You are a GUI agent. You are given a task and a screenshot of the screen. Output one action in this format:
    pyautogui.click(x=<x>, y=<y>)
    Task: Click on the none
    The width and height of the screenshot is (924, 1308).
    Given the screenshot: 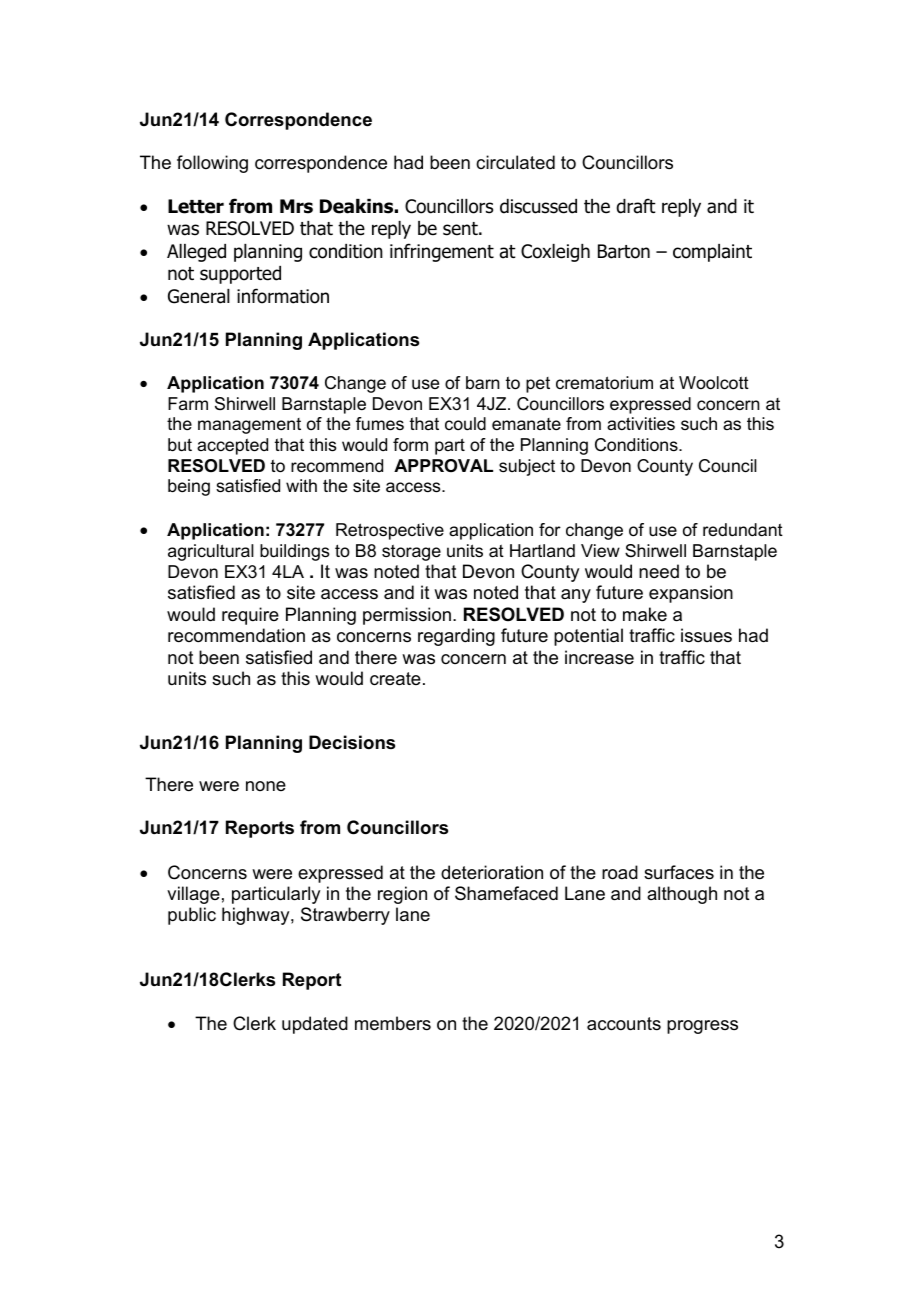 What is the action you would take?
    pyautogui.click(x=266, y=786)
